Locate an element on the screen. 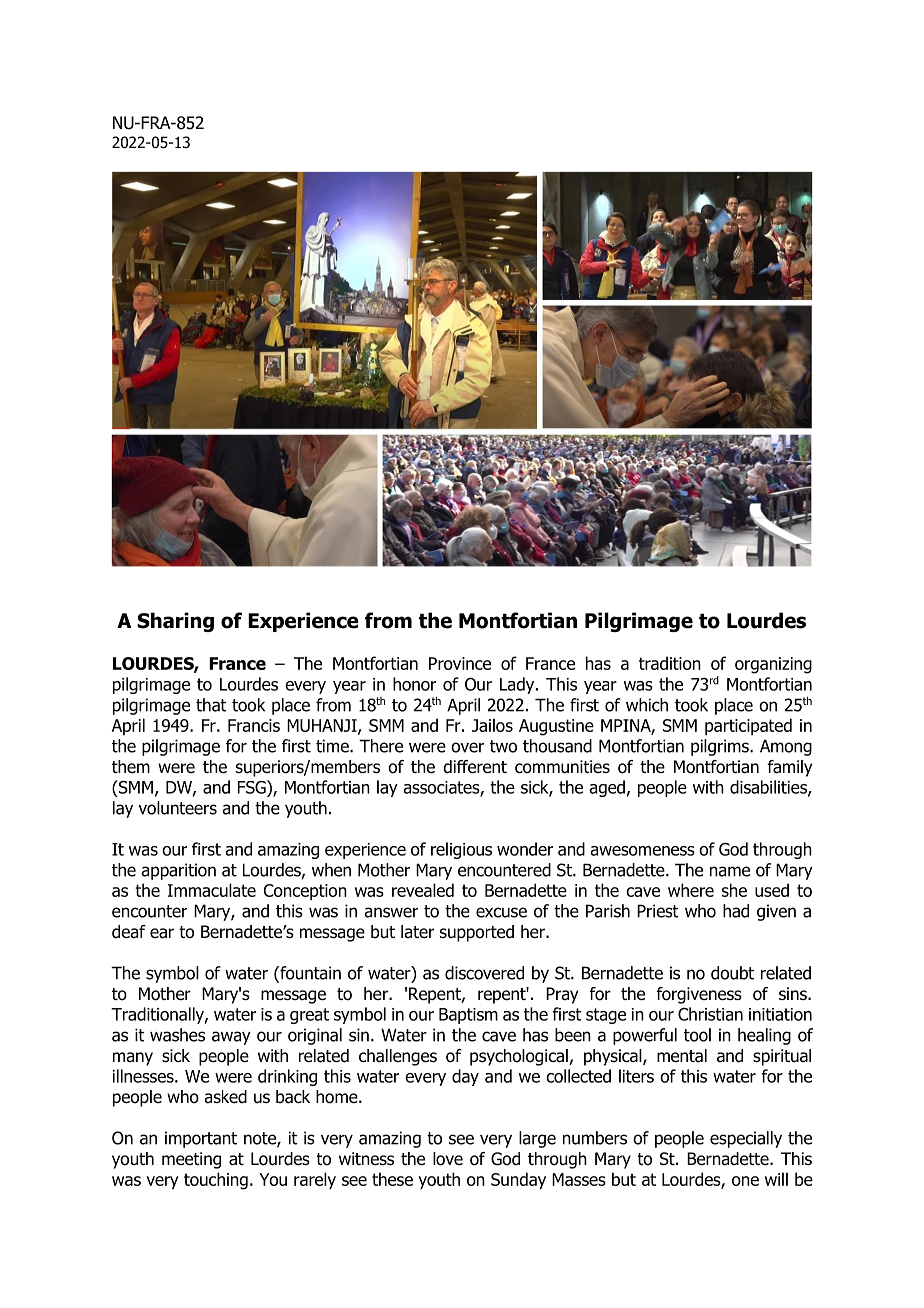 Image resolution: width=924 pixels, height=1308 pixels. organizing is located at coordinates (773, 665).
